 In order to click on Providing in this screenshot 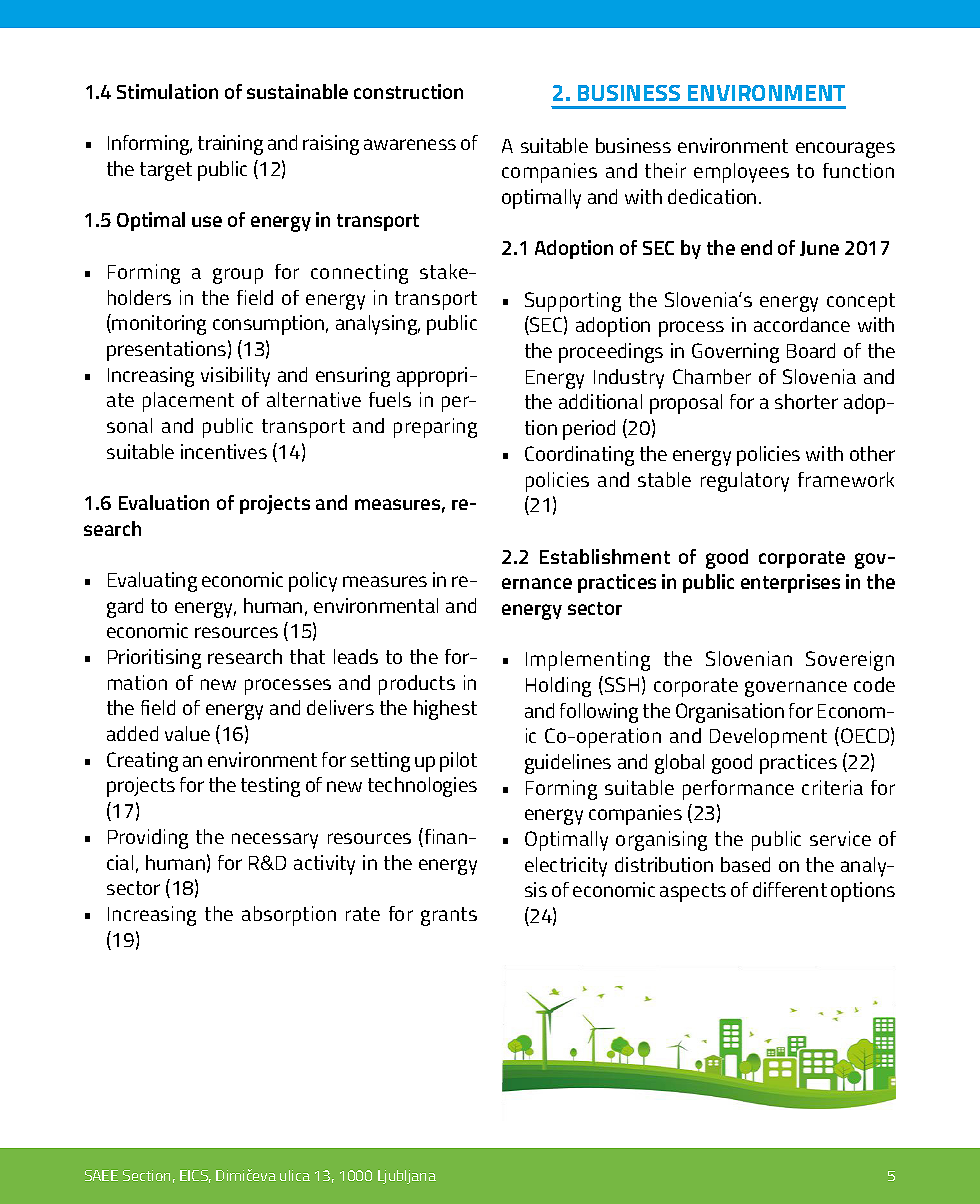, I will do `click(148, 839)`.
